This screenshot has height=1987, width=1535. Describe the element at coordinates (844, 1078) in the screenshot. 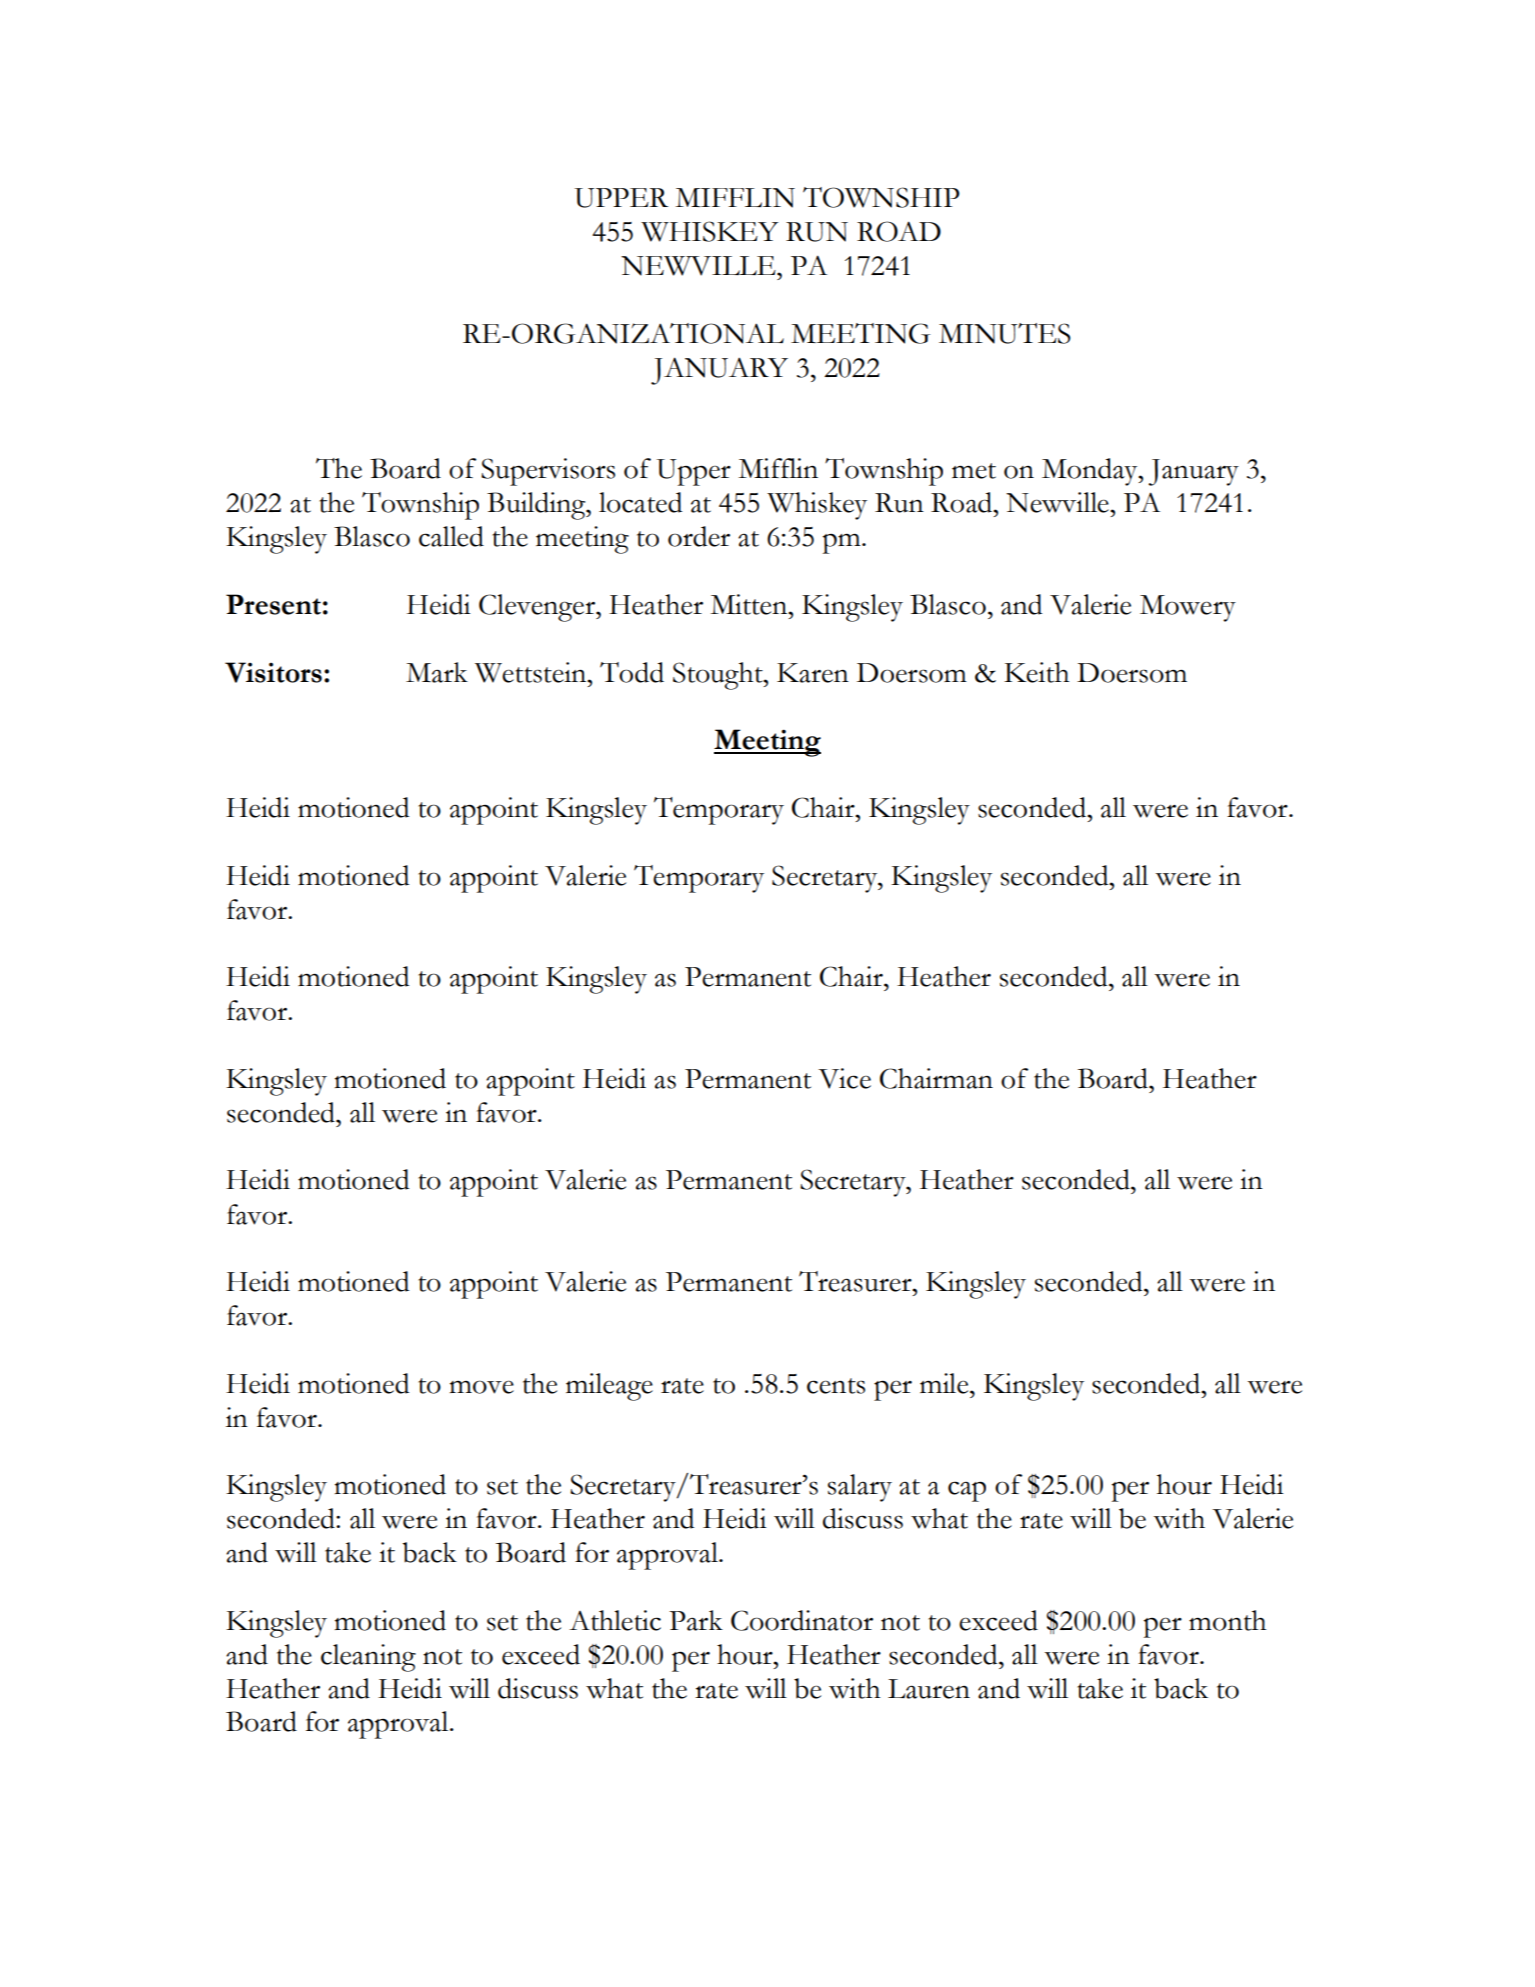

I see `Vice` at that location.
